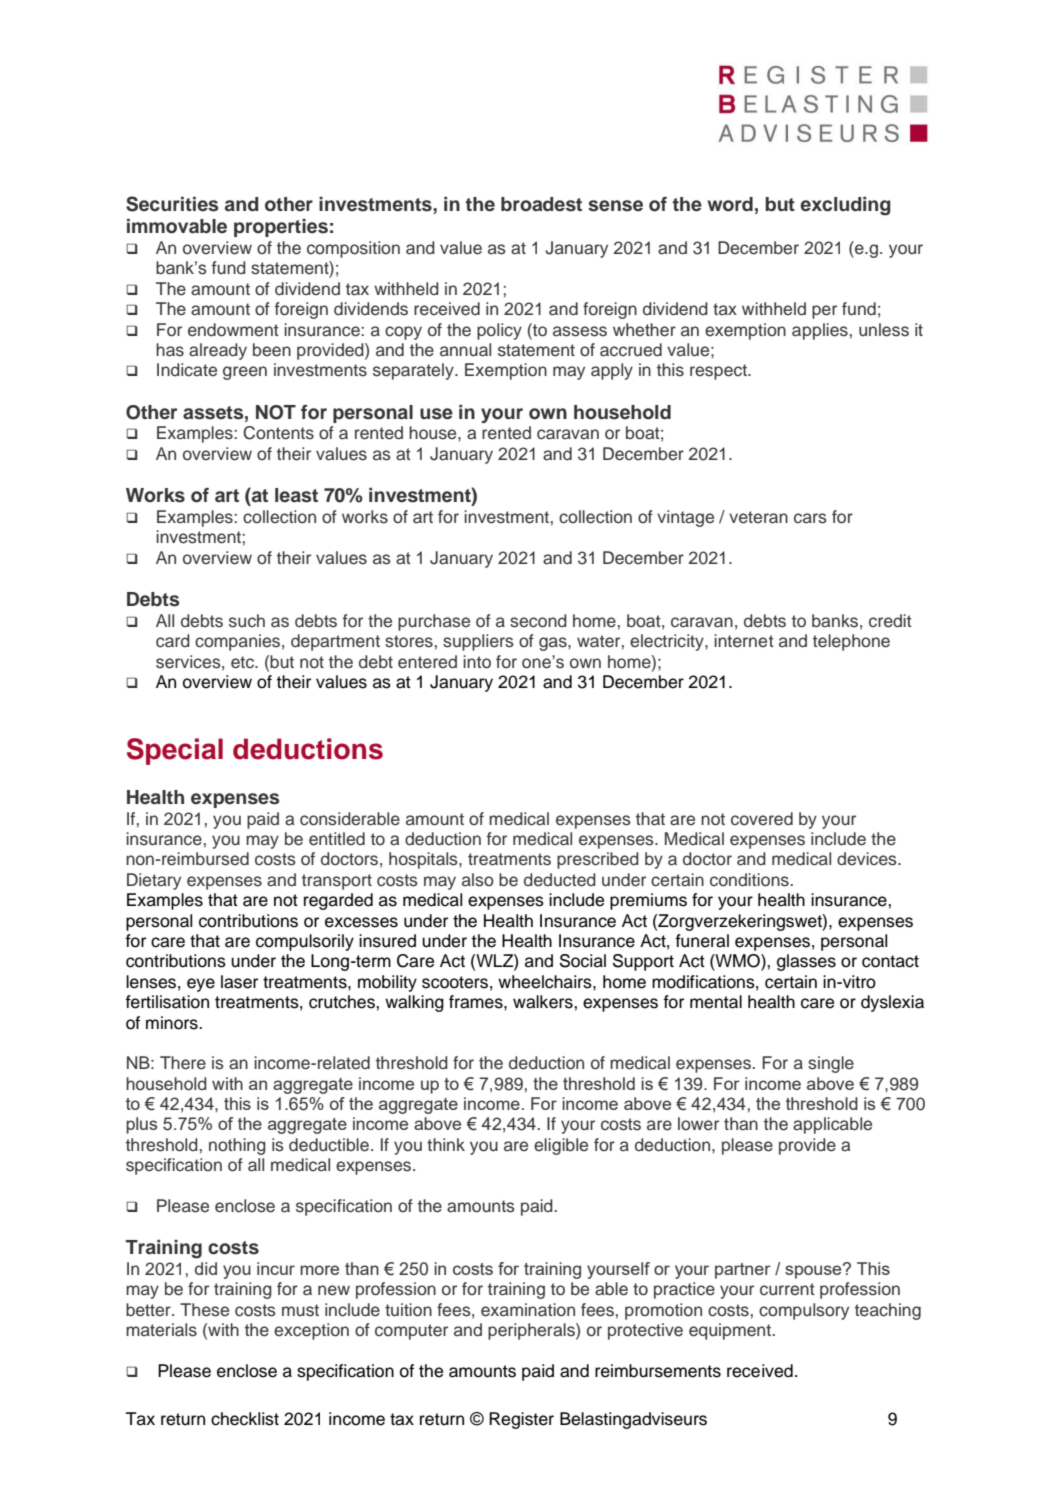 The image size is (1055, 1492). What do you see at coordinates (175, 751) in the screenshot?
I see `Special` at bounding box center [175, 751].
